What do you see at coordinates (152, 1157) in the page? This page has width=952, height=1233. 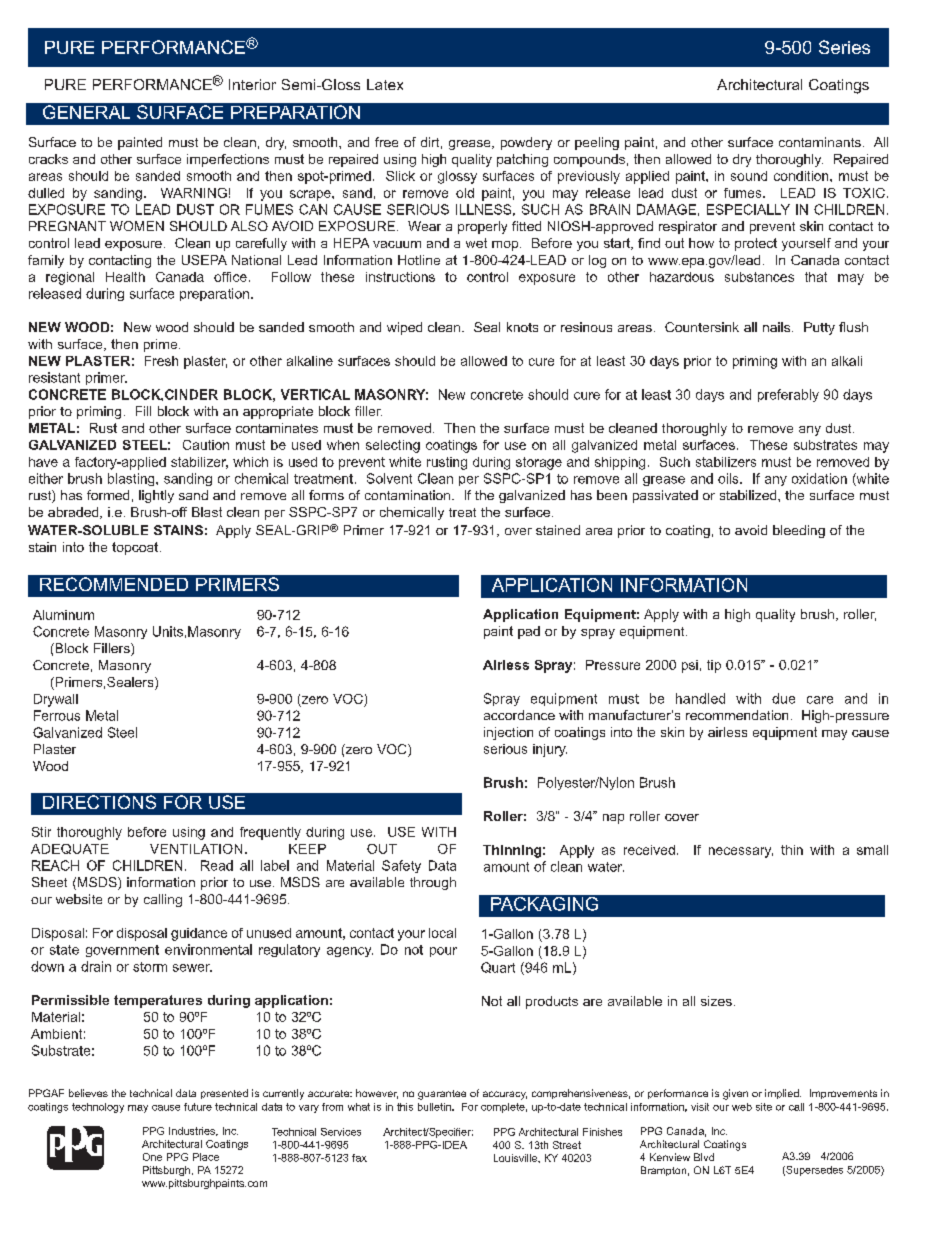 I see `One` at bounding box center [152, 1157].
